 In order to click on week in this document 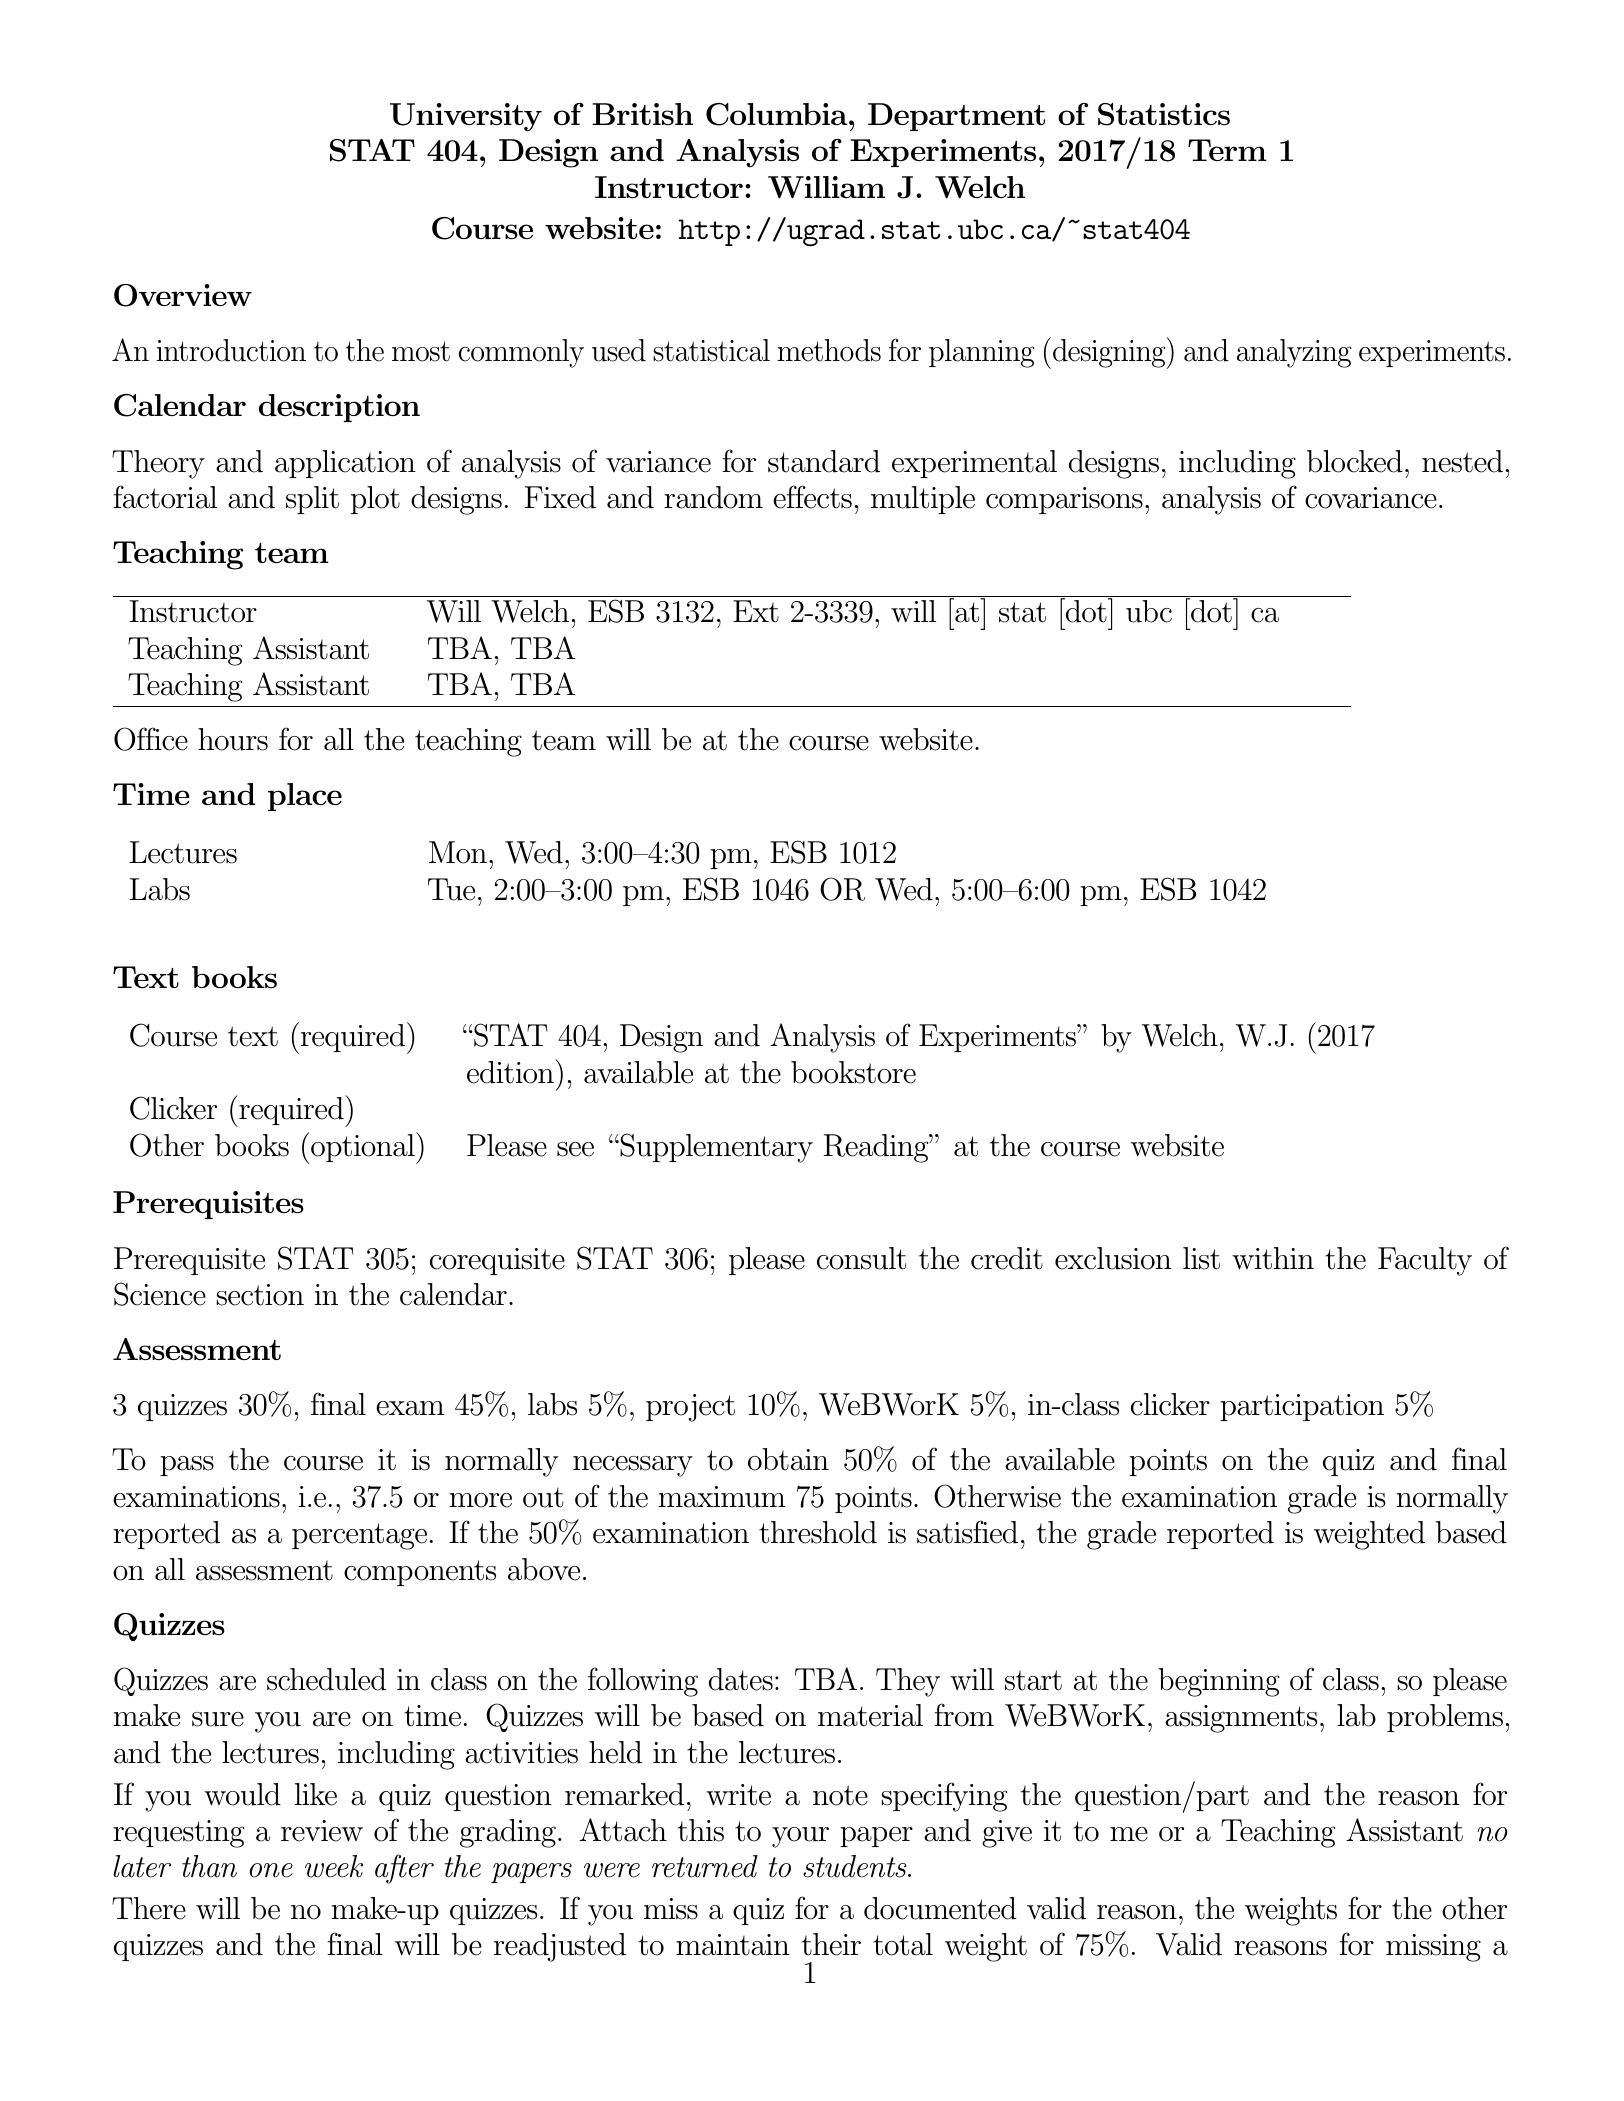, I will do `click(334, 1866)`.
